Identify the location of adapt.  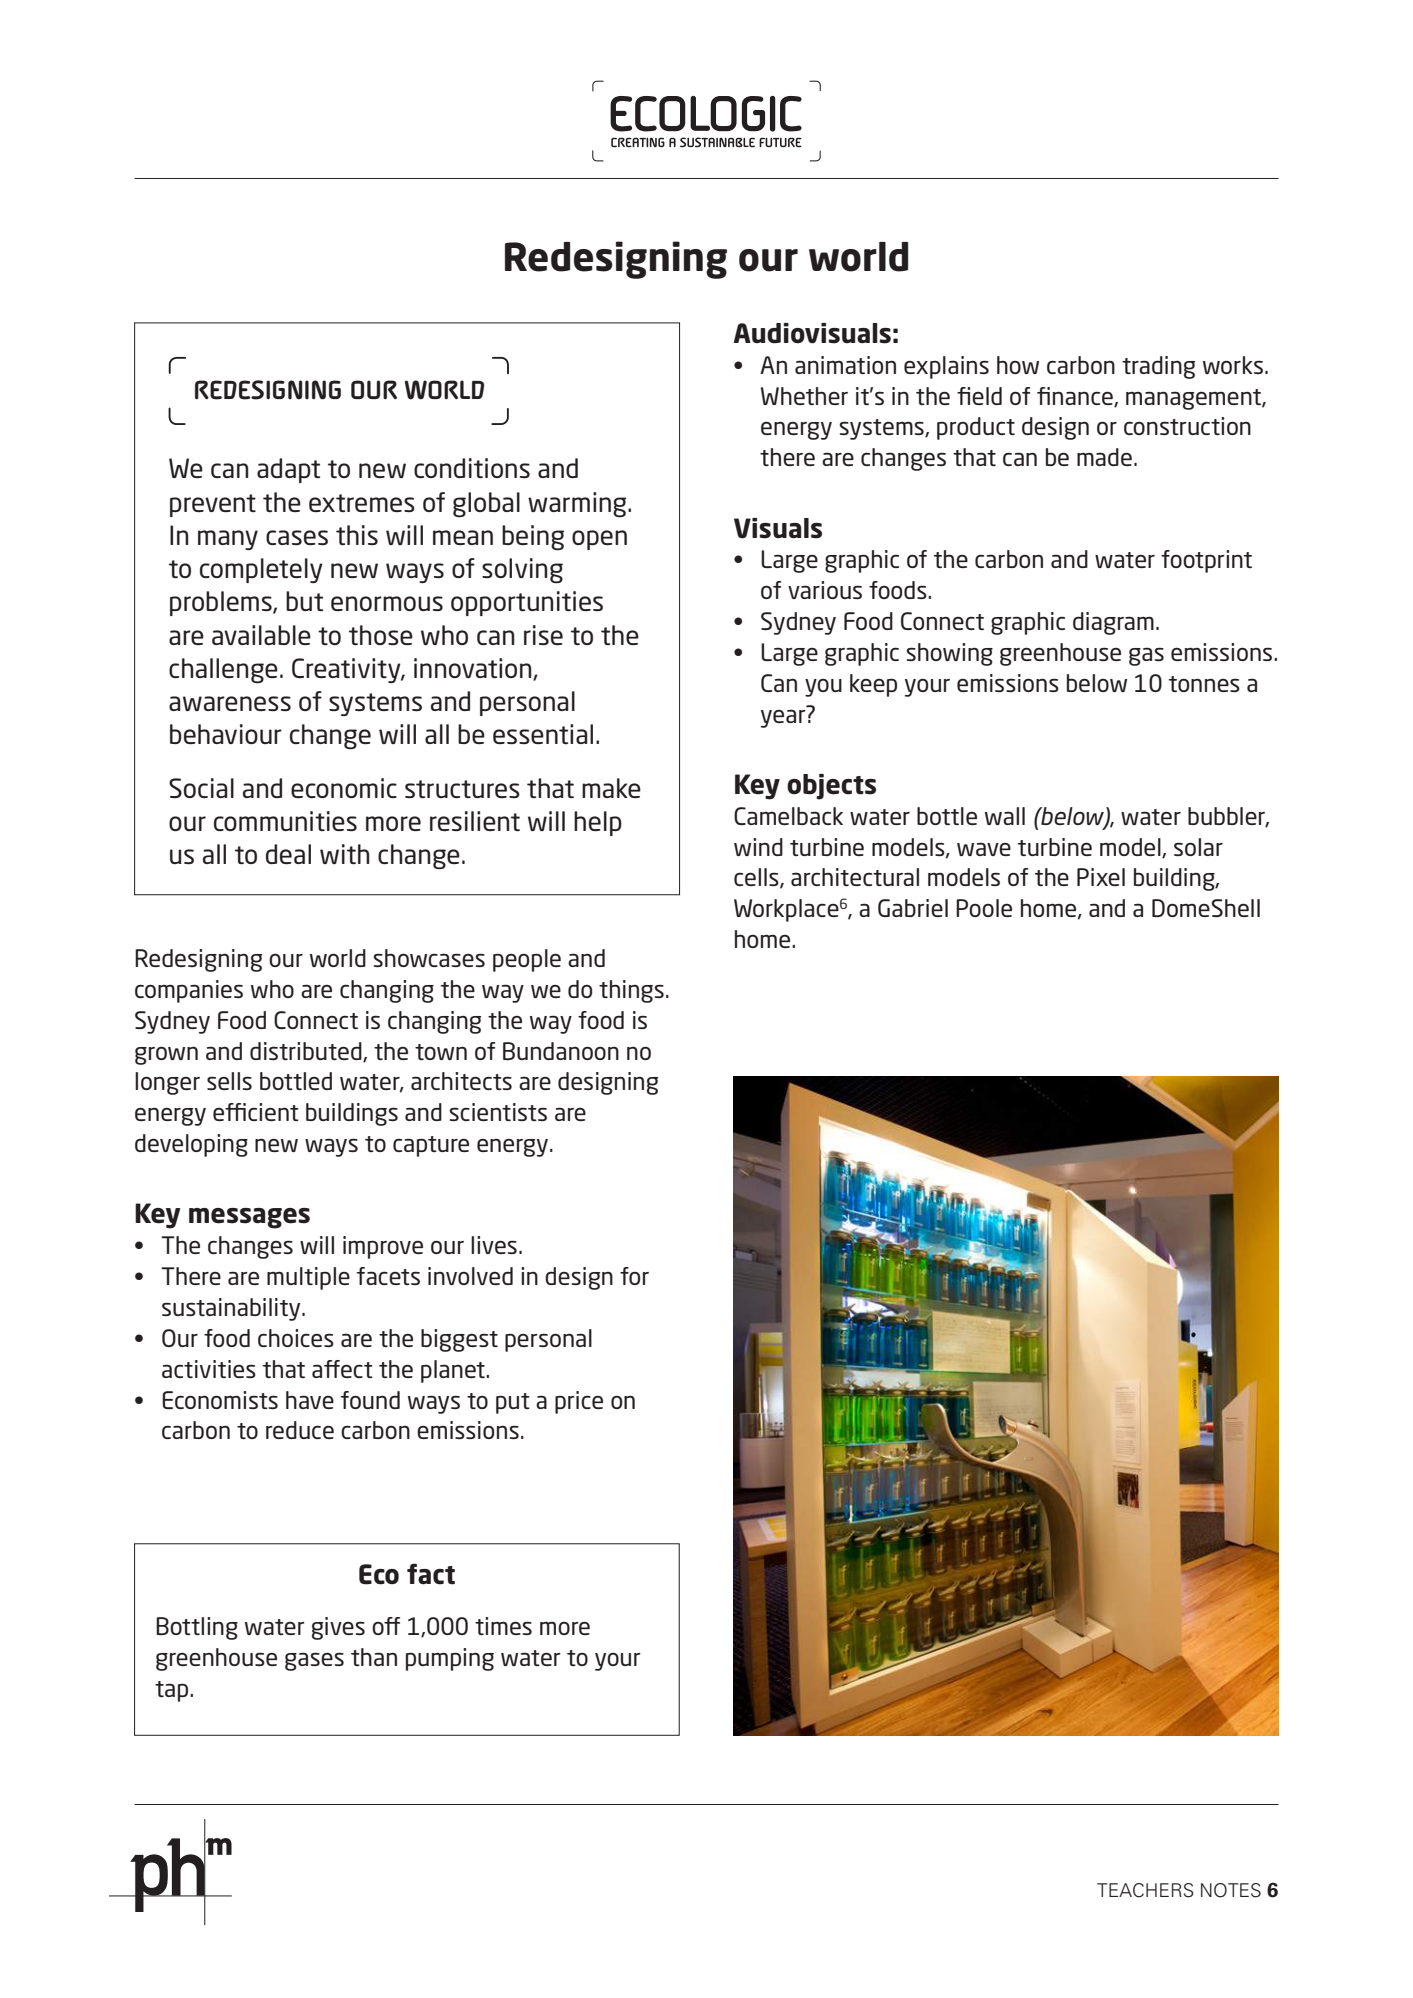
(288, 470).
